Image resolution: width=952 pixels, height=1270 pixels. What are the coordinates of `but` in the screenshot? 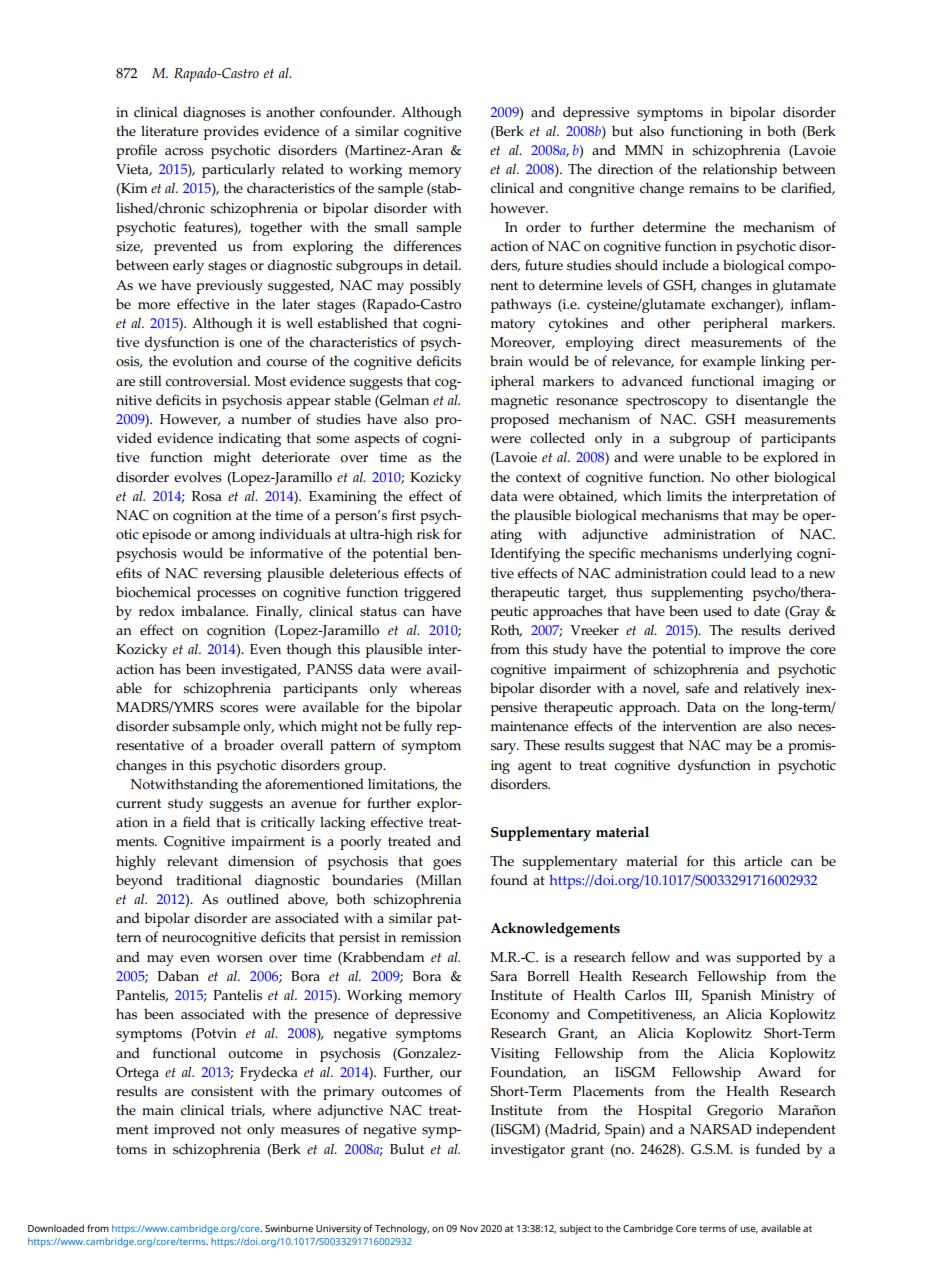 It's located at (622, 131).
